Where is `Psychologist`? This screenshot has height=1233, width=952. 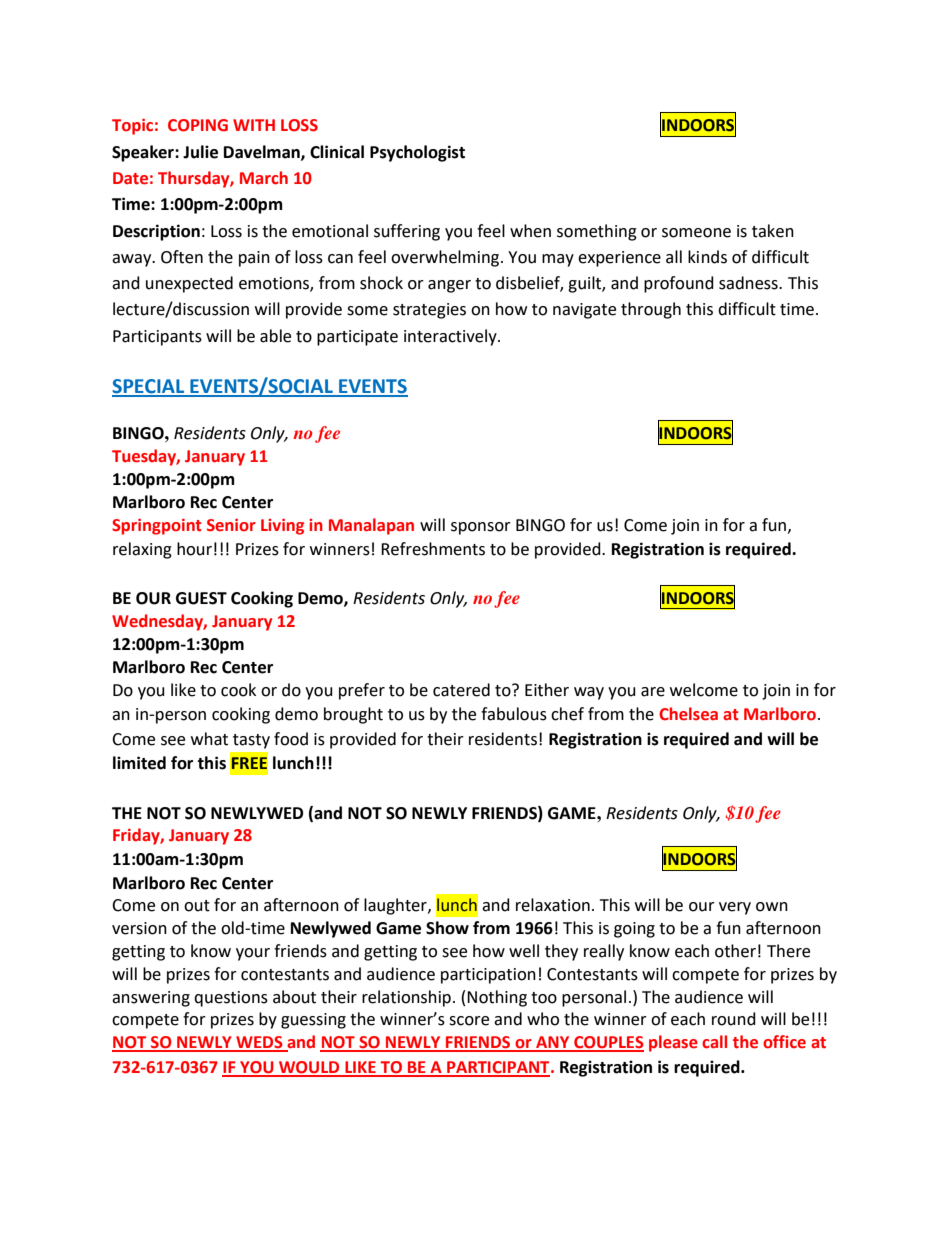
Psychologist is located at coordinates (417, 153).
